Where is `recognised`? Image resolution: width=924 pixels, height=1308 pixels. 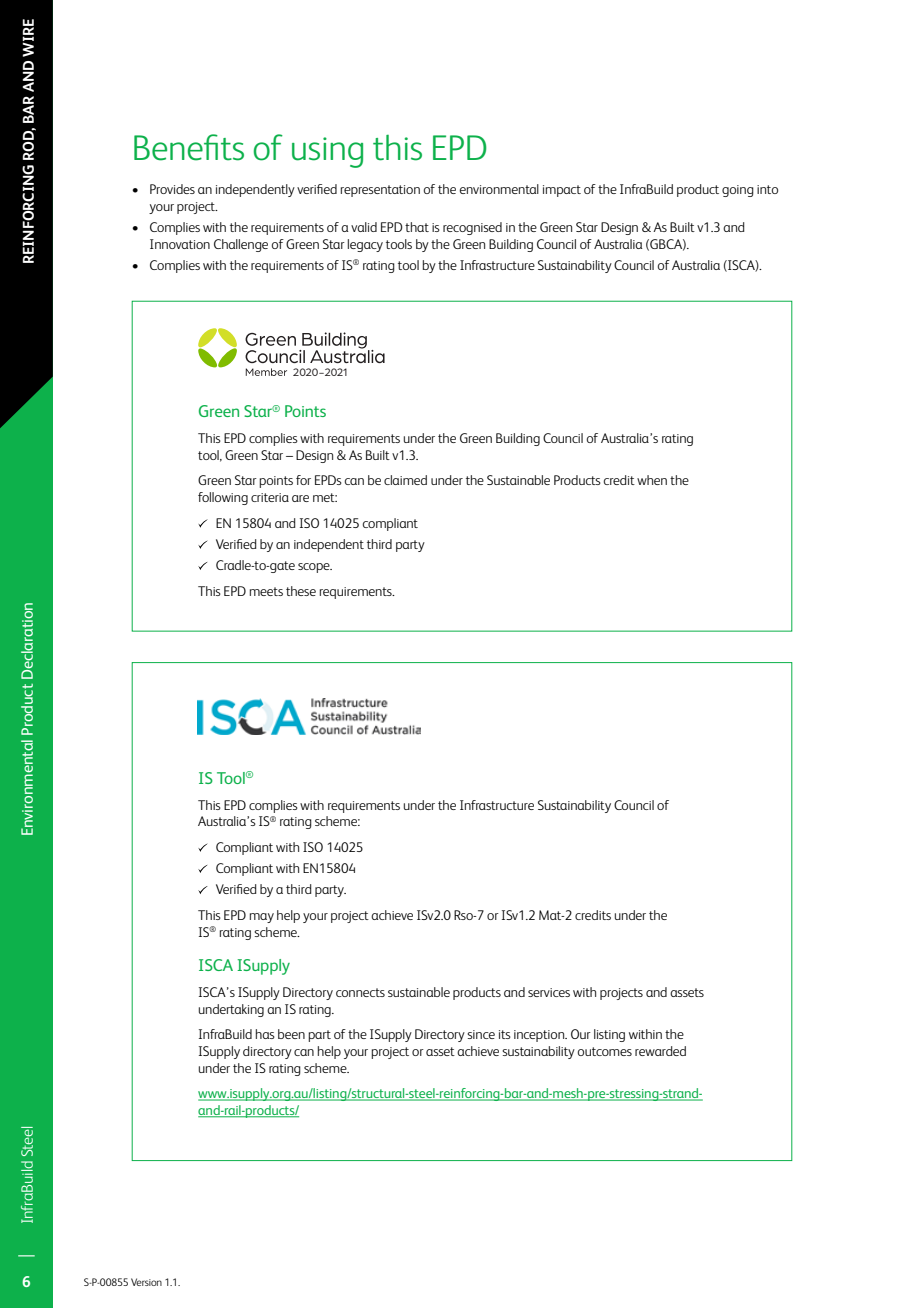 recognised is located at coordinates (472, 228).
